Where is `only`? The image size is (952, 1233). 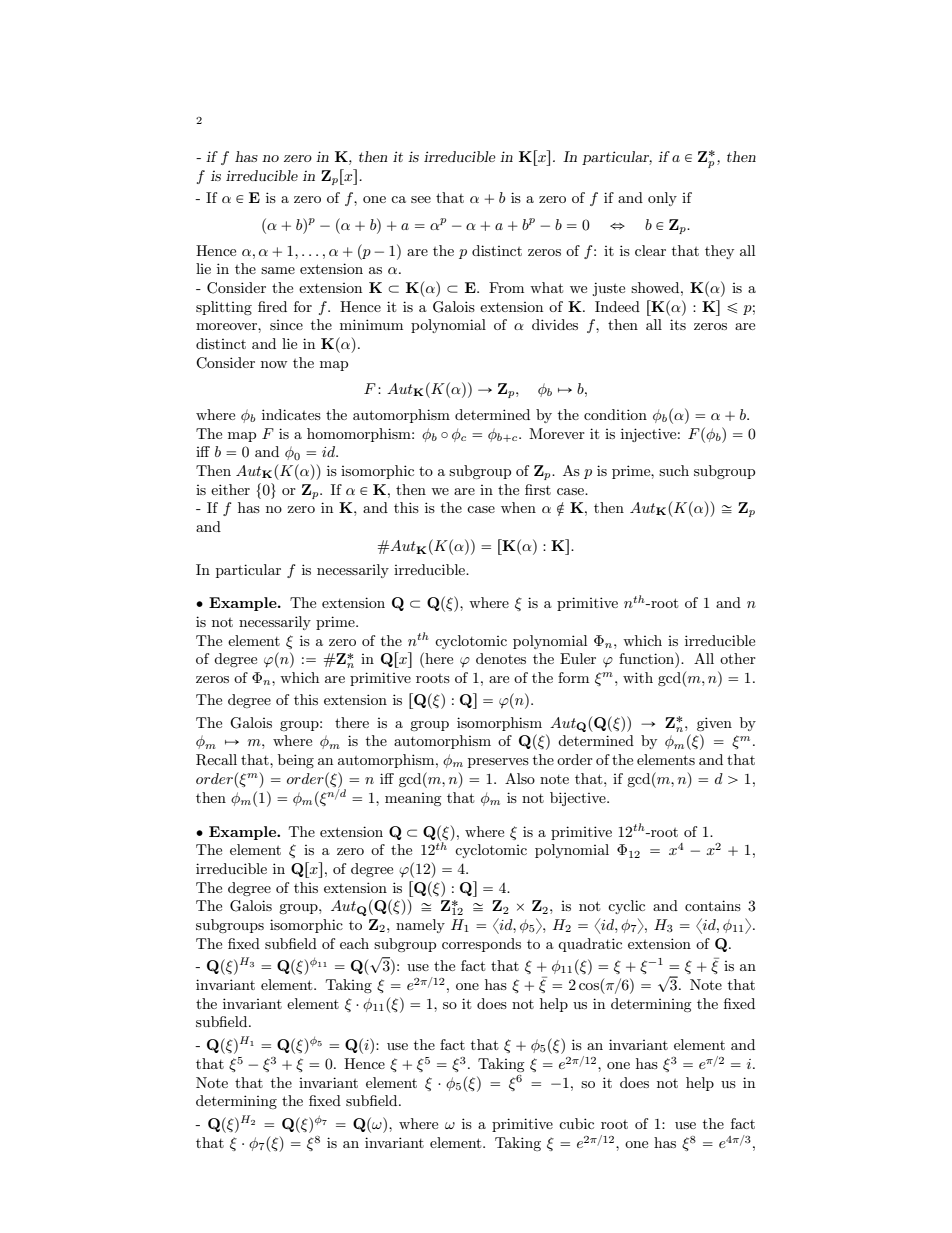 only is located at coordinates (662, 199).
